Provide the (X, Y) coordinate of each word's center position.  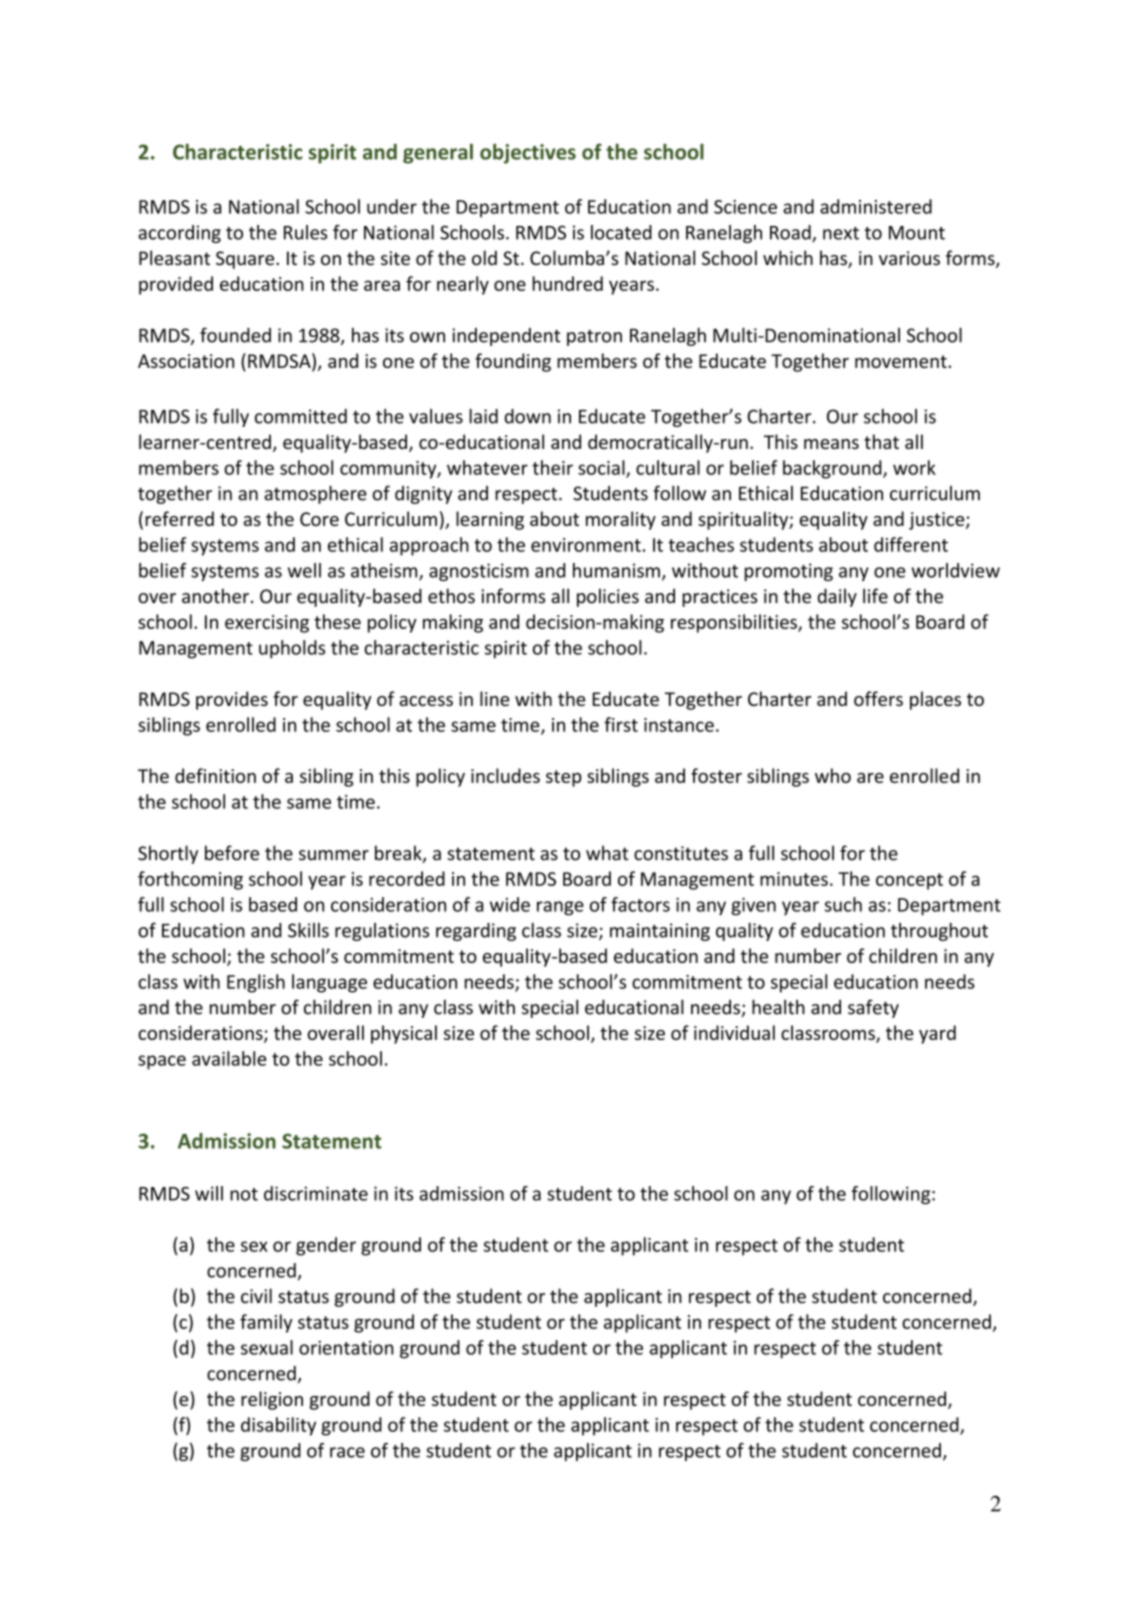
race (347, 1452)
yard (937, 1034)
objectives (528, 154)
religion (272, 1400)
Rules (305, 232)
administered (876, 206)
